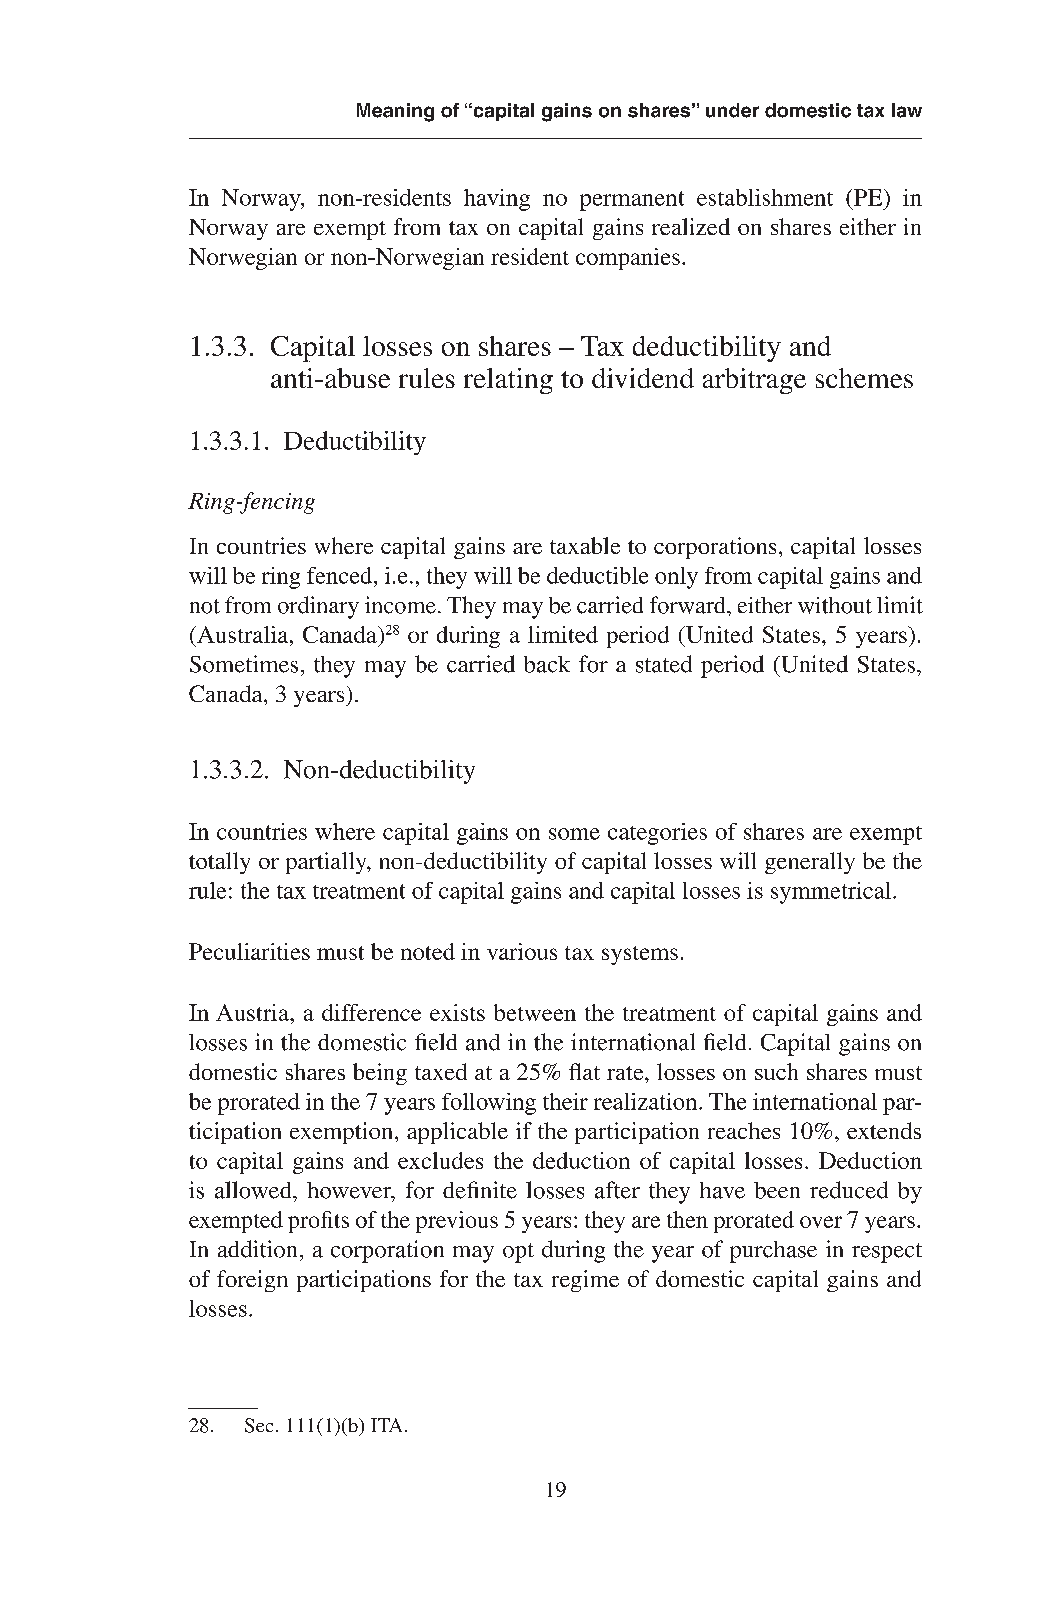  I want to click on establishment, so click(765, 197).
